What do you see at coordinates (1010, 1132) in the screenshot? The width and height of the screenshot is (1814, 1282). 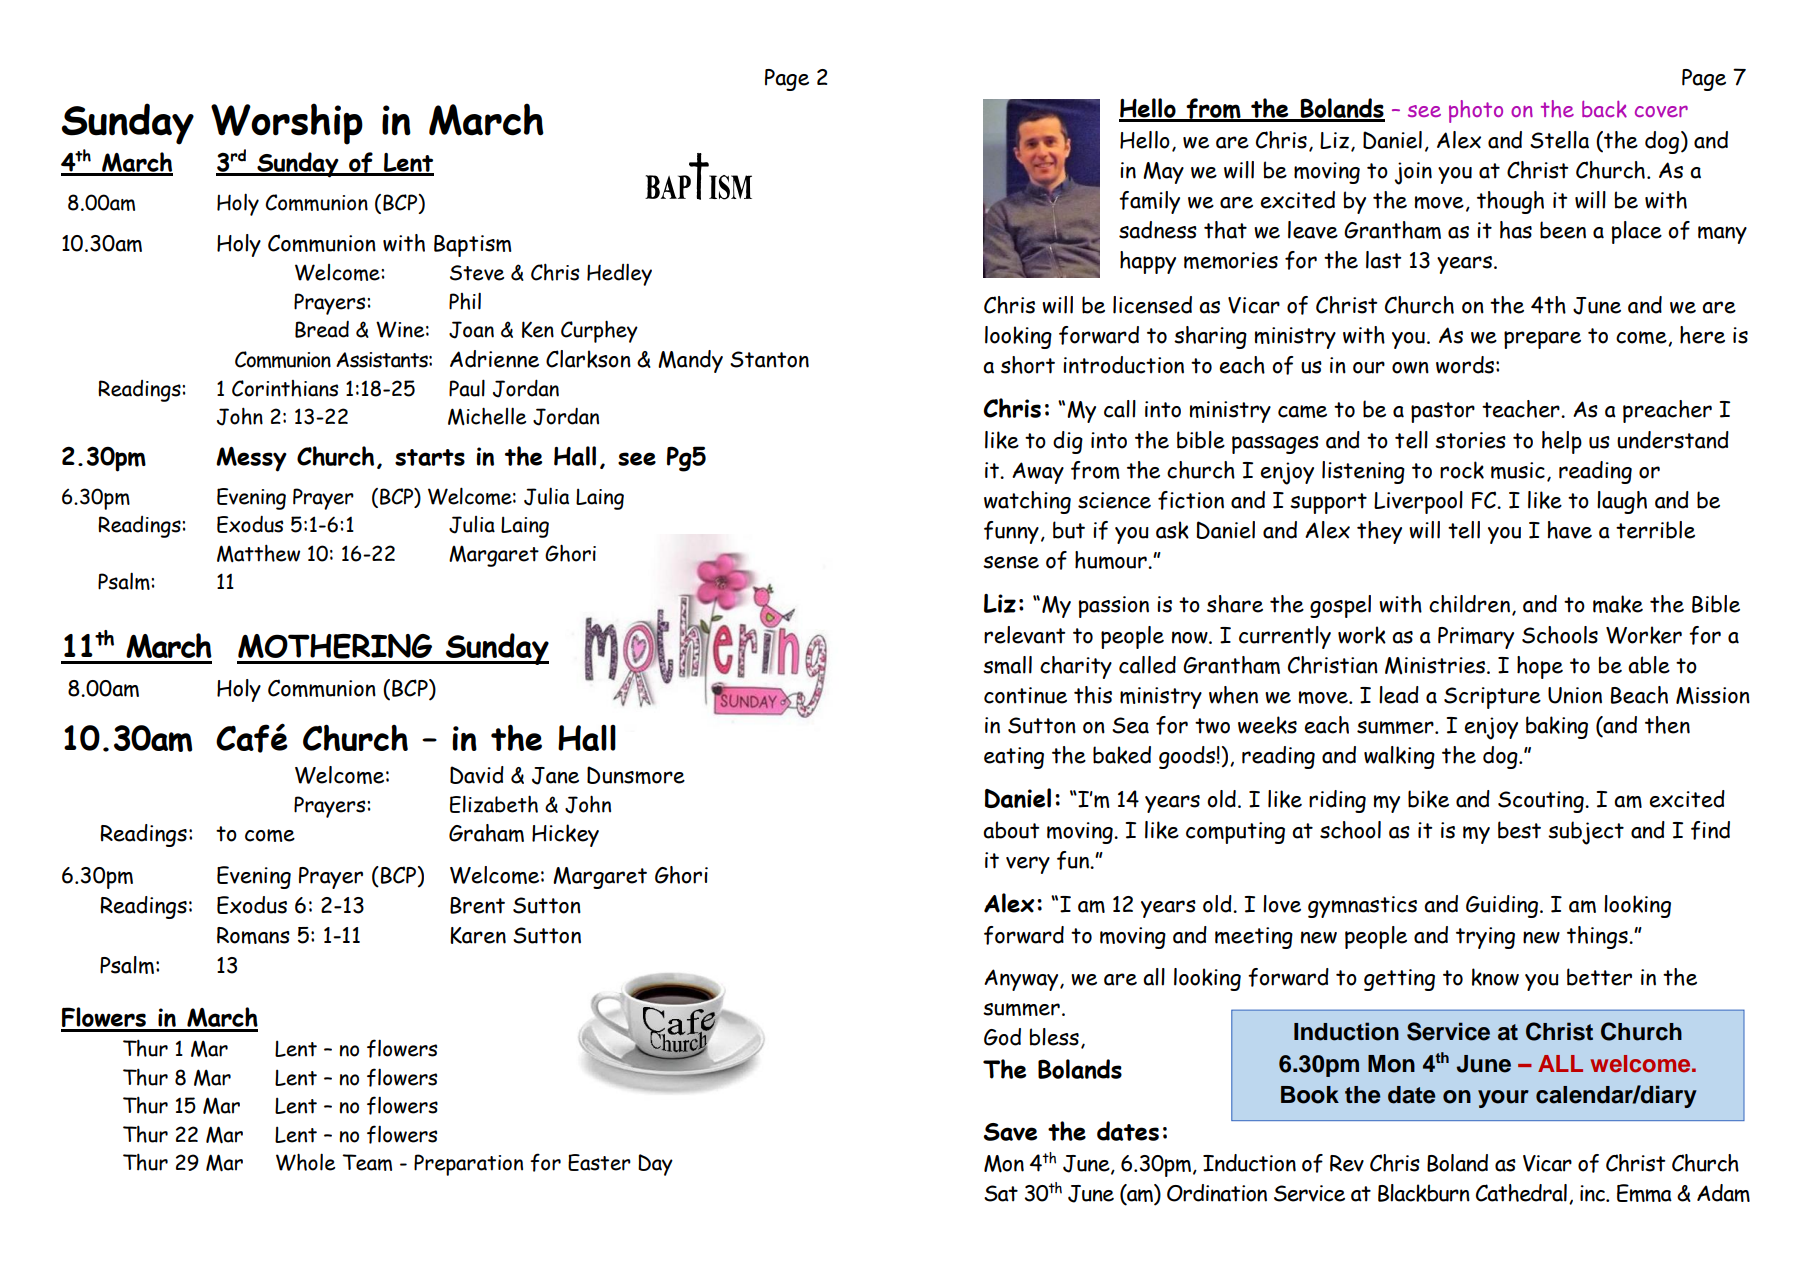 I see `Save` at bounding box center [1010, 1132].
